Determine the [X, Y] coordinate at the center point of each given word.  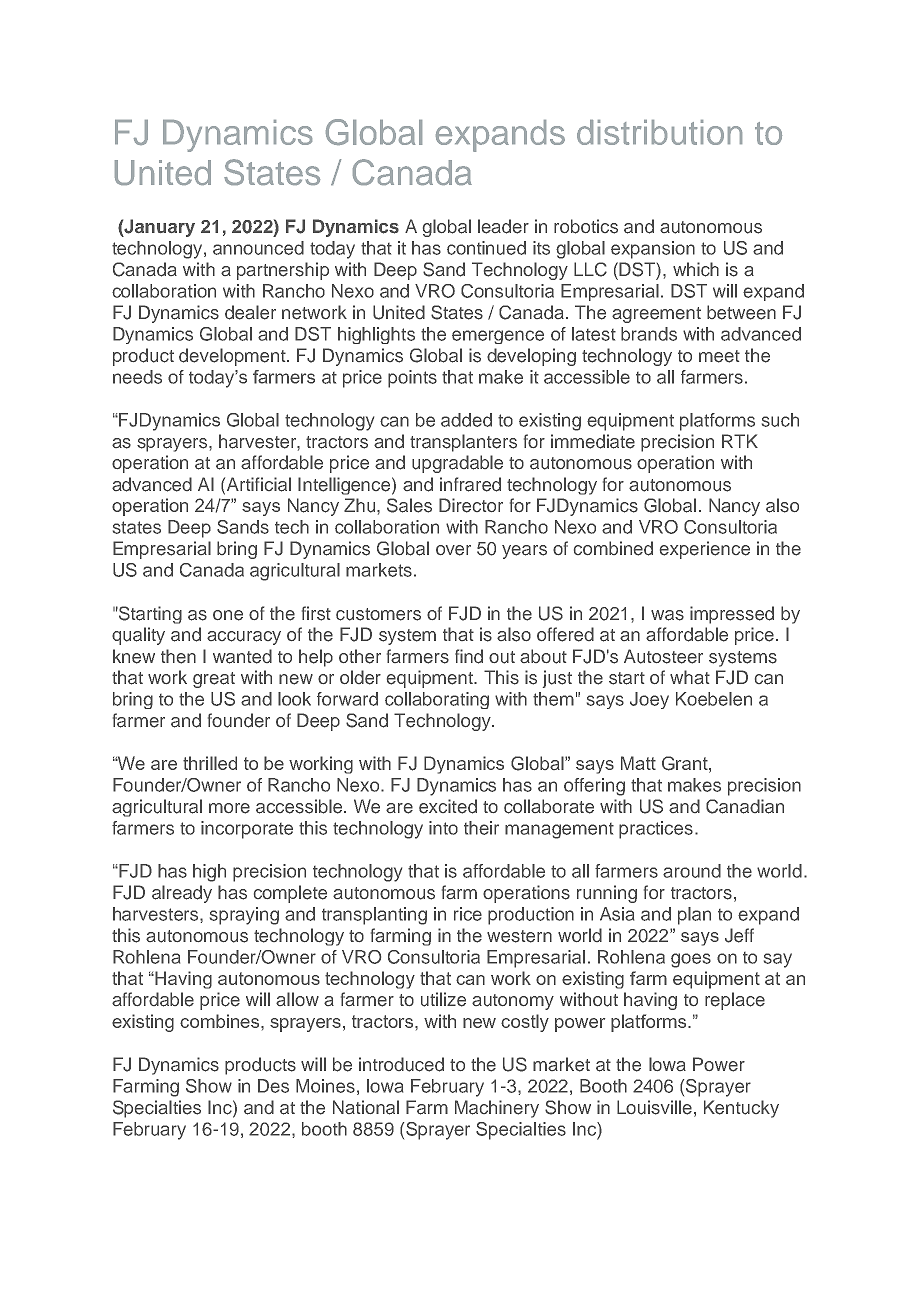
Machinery [497, 1109]
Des [273, 1086]
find [469, 656]
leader [503, 226]
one [228, 615]
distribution [659, 132]
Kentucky [741, 1109]
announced [258, 248]
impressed [732, 615]
